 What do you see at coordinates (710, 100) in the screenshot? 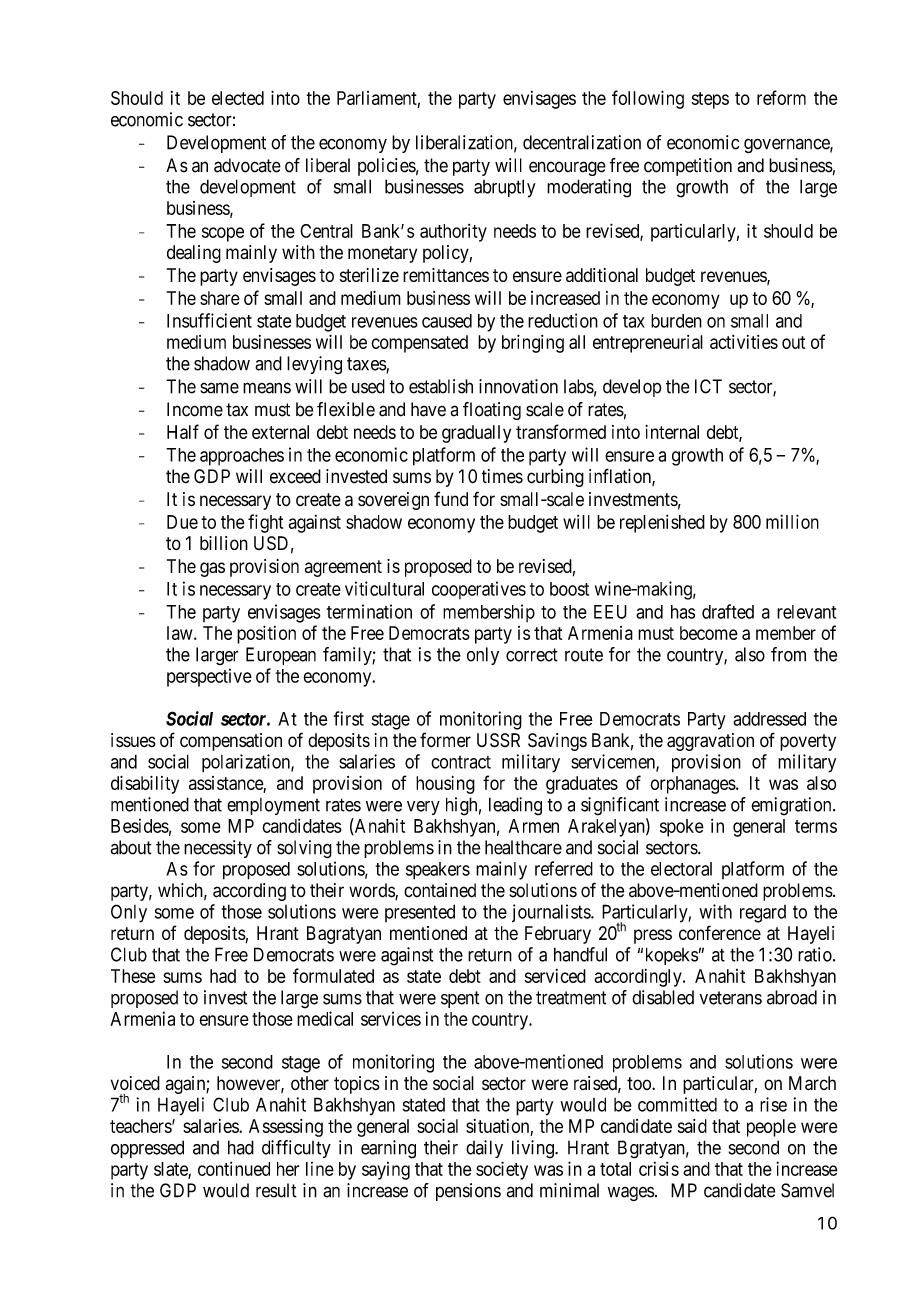
I see `steps` at bounding box center [710, 100].
